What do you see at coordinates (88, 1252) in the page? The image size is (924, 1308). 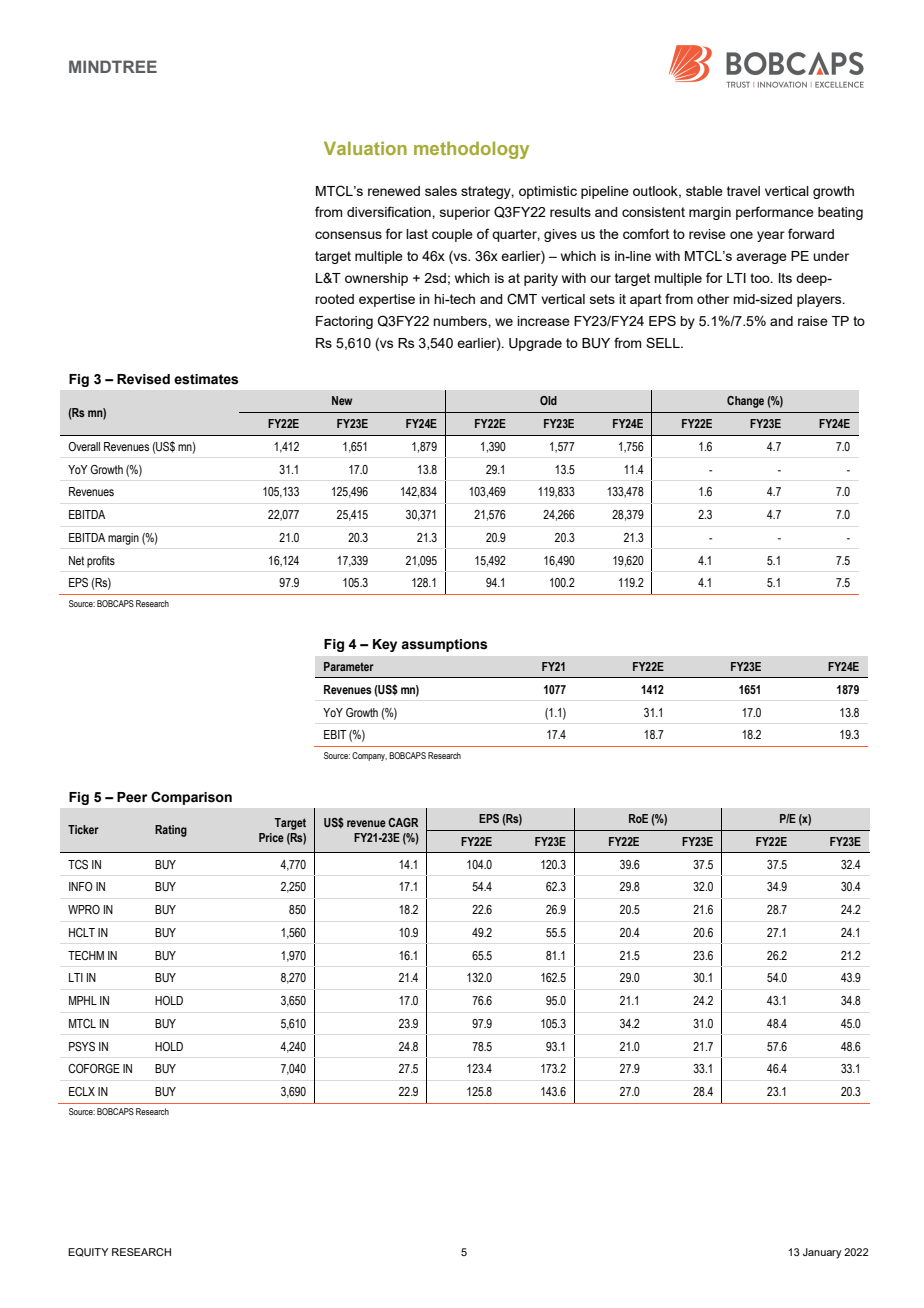 I see `EQUITY` at bounding box center [88, 1252].
